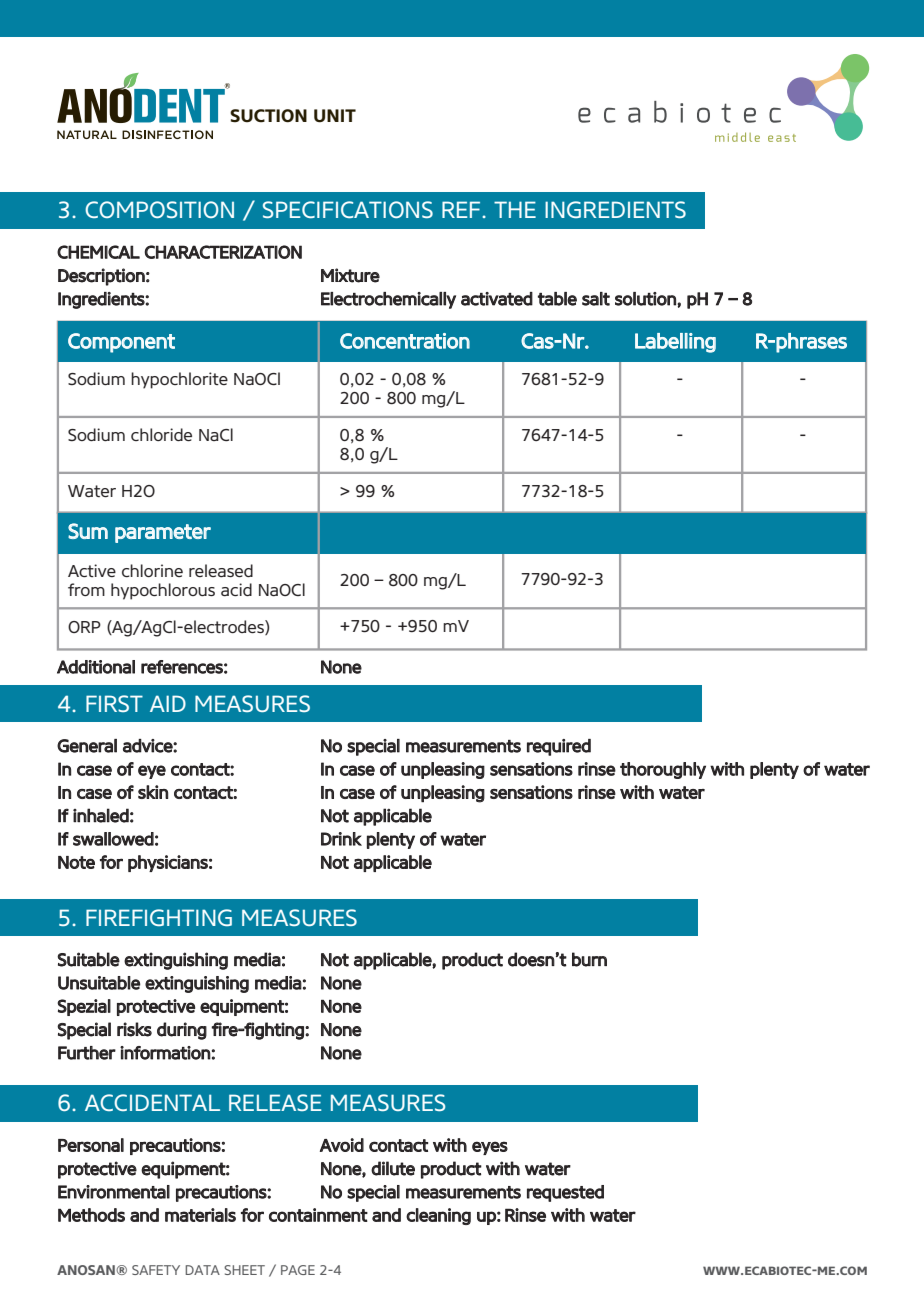 The width and height of the screenshot is (924, 1308). Describe the element at coordinates (159, 209) in the screenshot. I see `COMPOSITION` at that location.
